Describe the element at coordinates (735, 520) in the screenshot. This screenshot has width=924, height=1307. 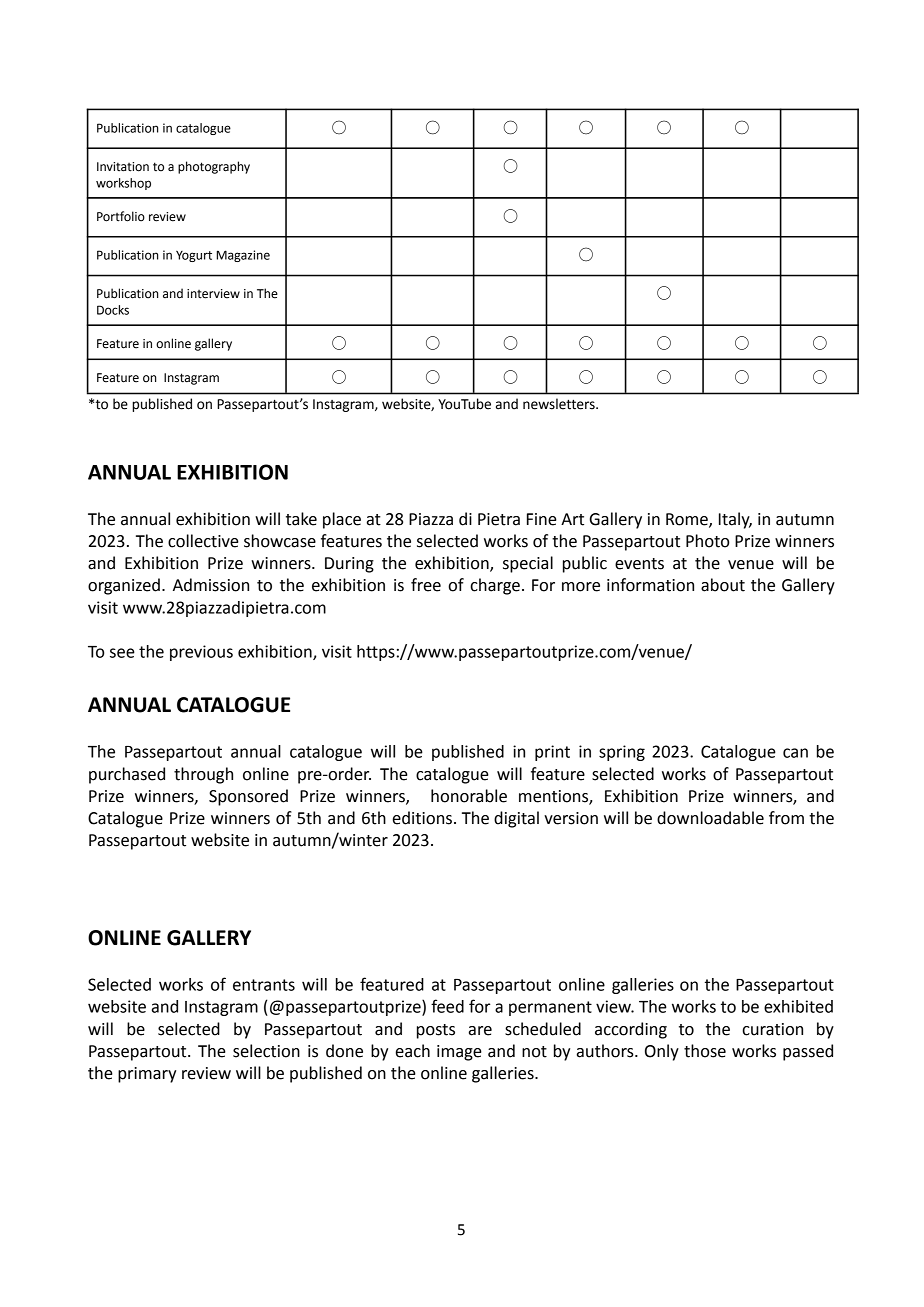
I see `Italy` at that location.
